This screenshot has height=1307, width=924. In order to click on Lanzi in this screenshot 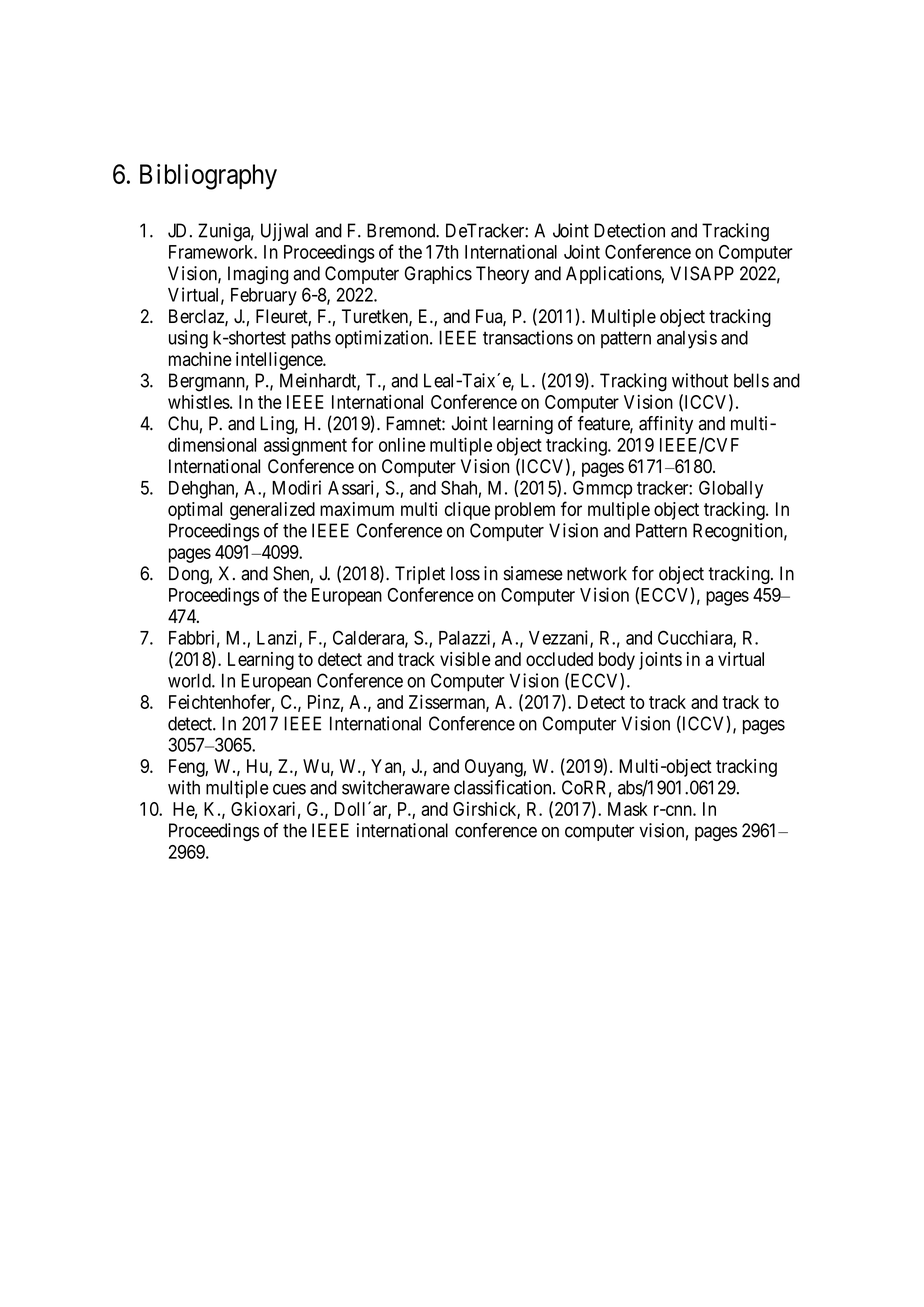, I will do `click(278, 638)`.
